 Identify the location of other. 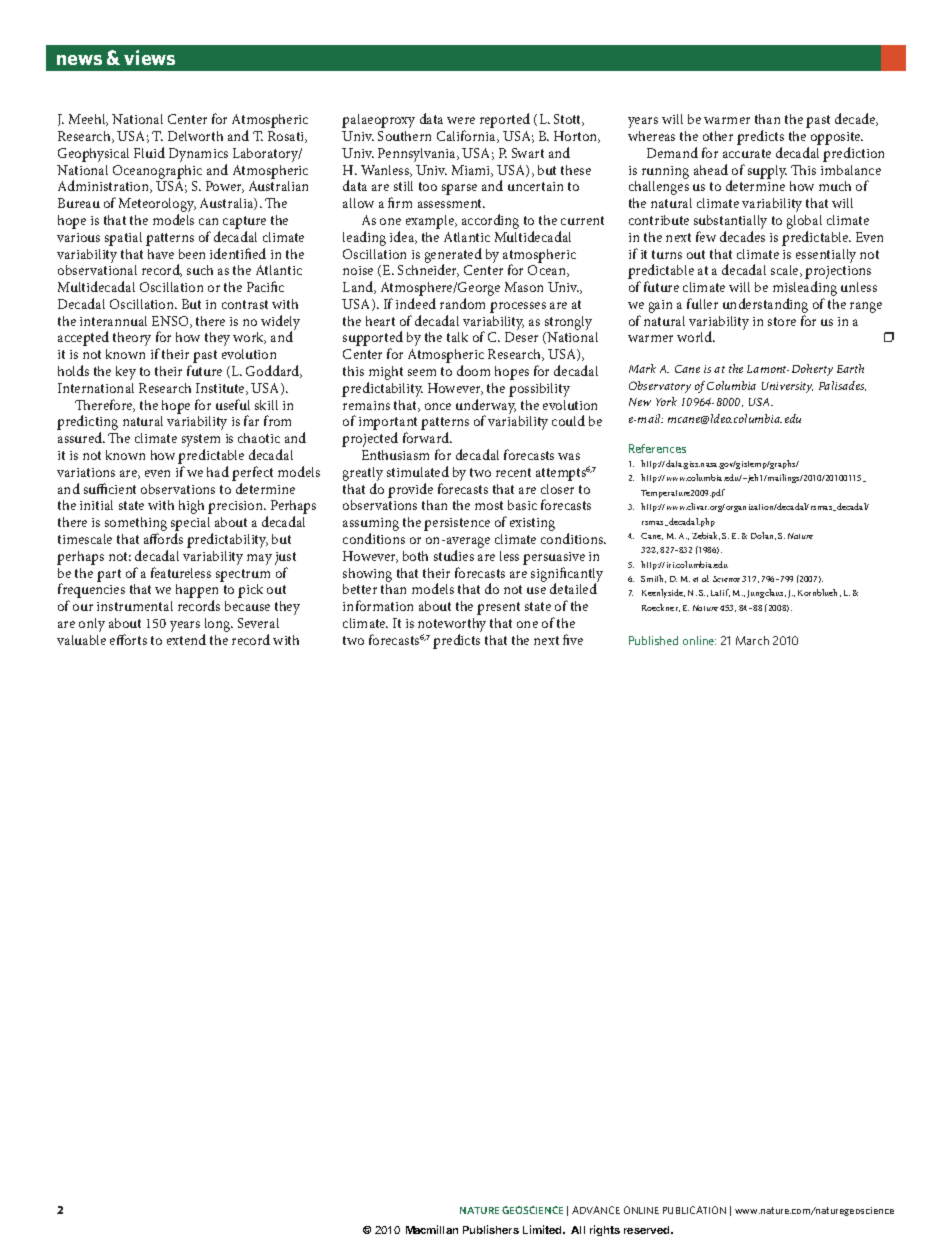
(718, 136).
